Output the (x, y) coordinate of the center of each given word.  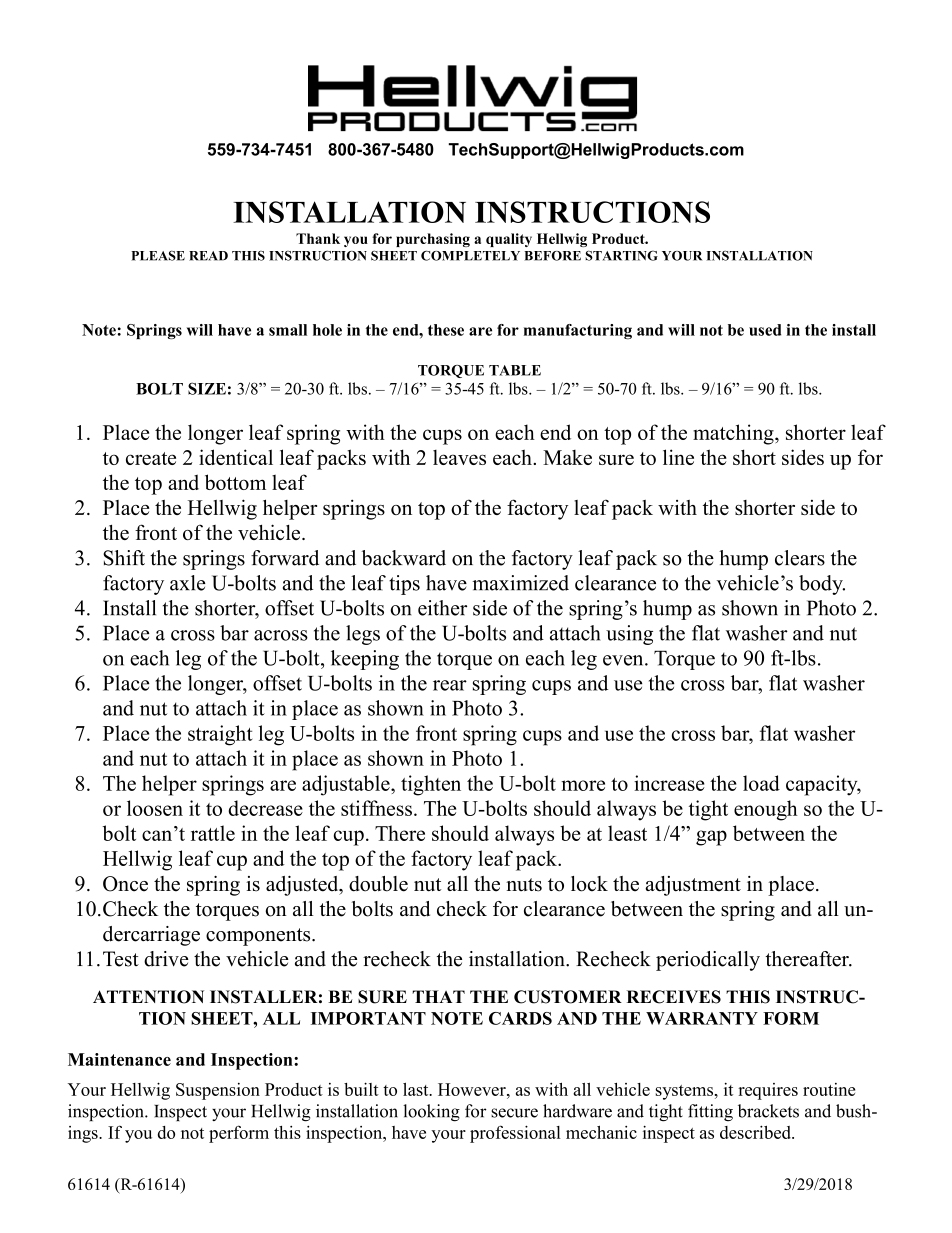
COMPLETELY (470, 255)
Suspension (218, 1091)
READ (208, 256)
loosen (155, 808)
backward (404, 558)
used (765, 330)
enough (766, 810)
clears (800, 558)
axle (188, 583)
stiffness (376, 808)
